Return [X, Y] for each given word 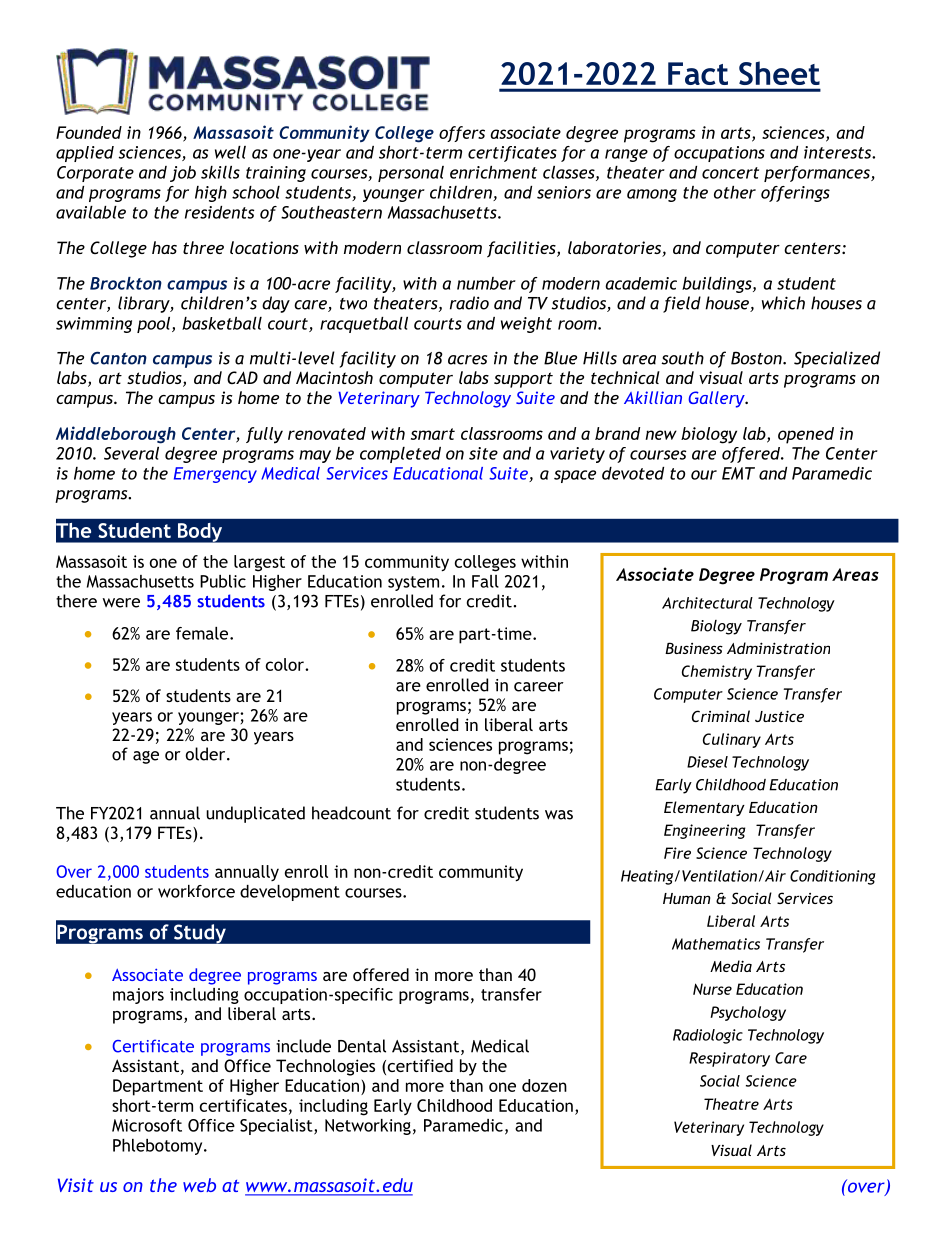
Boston [757, 358]
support [523, 380]
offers [462, 134]
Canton [118, 358]
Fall [485, 581]
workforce [196, 891]
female [203, 633]
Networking [368, 1127]
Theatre [731, 1104]
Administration [778, 648]
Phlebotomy [159, 1147]
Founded [89, 132]
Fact [698, 73]
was [559, 815]
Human [687, 898]
